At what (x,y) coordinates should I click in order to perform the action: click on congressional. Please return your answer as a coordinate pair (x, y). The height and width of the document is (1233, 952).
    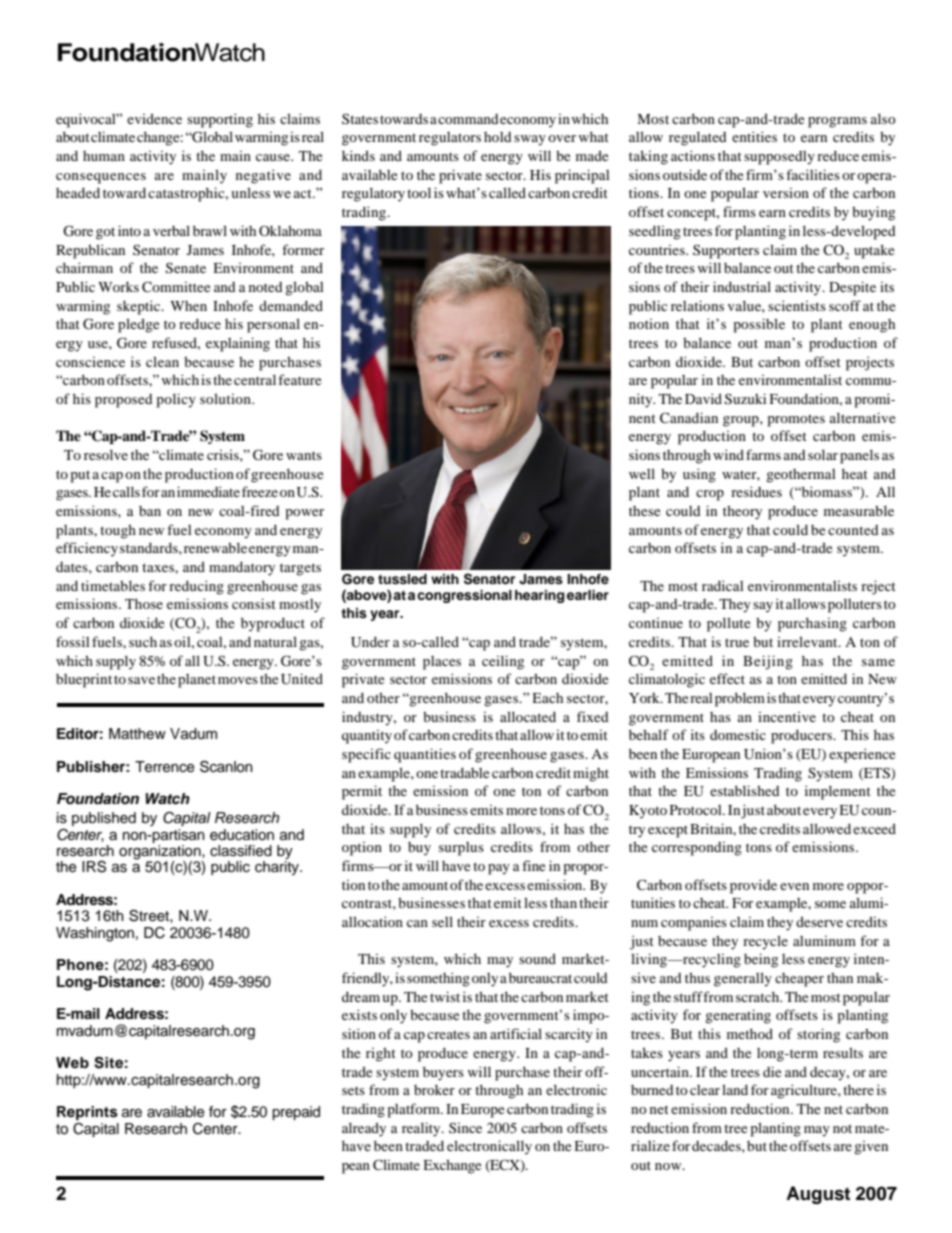
    Looking at the image, I should click on (464, 596).
